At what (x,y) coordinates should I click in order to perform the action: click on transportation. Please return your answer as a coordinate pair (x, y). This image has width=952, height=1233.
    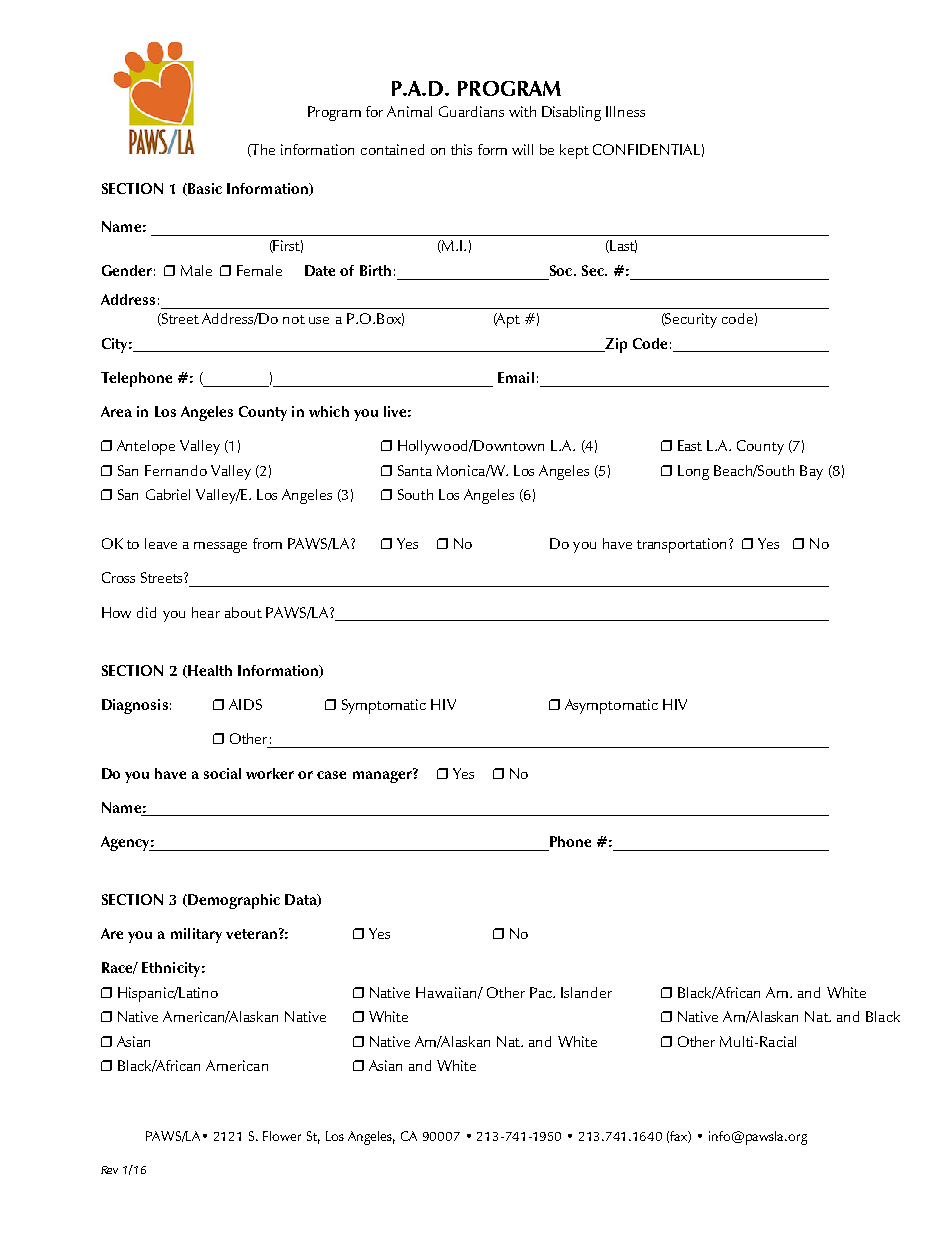
    Looking at the image, I should click on (681, 545).
